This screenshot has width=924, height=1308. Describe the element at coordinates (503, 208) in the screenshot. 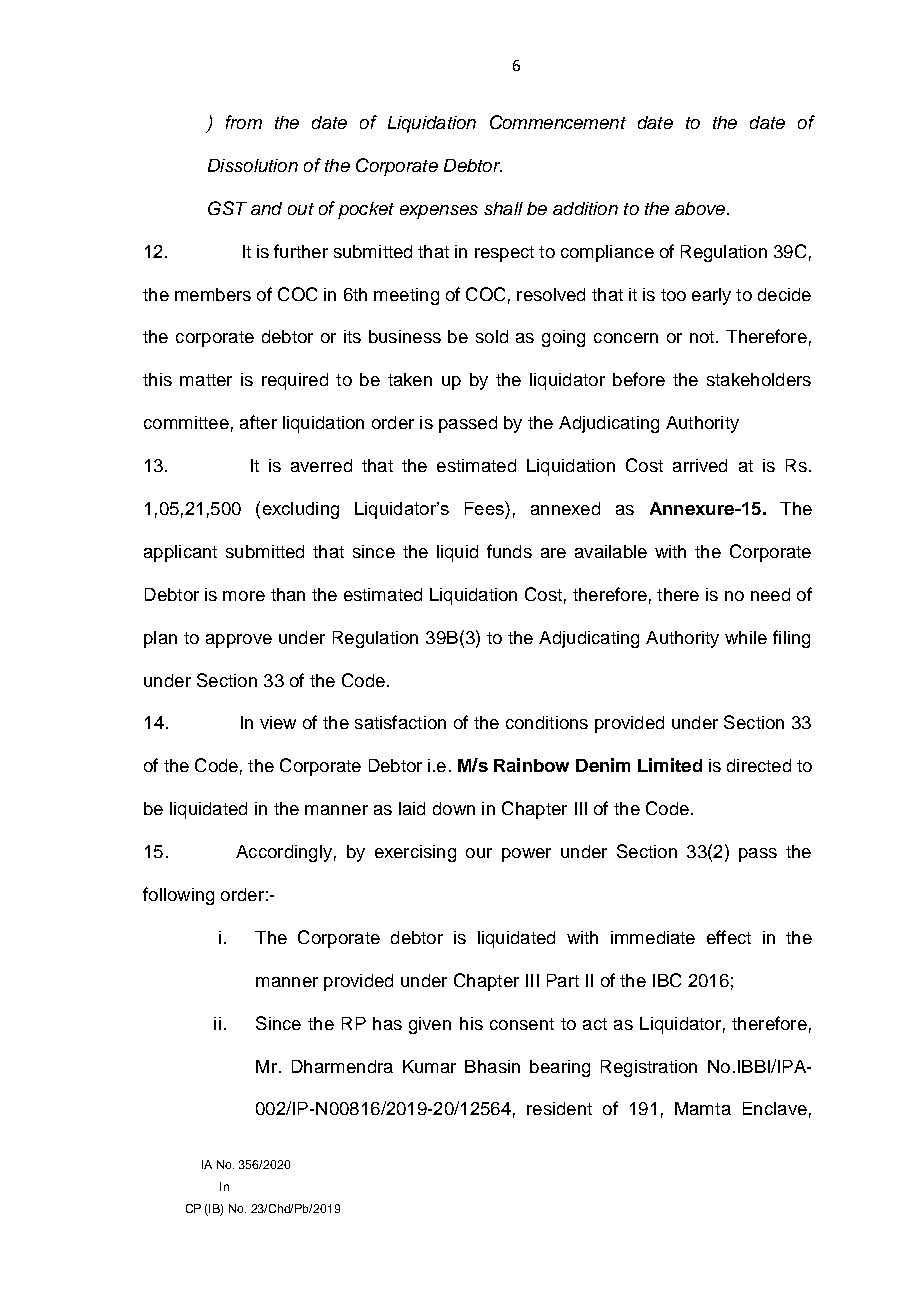

I see `shall` at that location.
